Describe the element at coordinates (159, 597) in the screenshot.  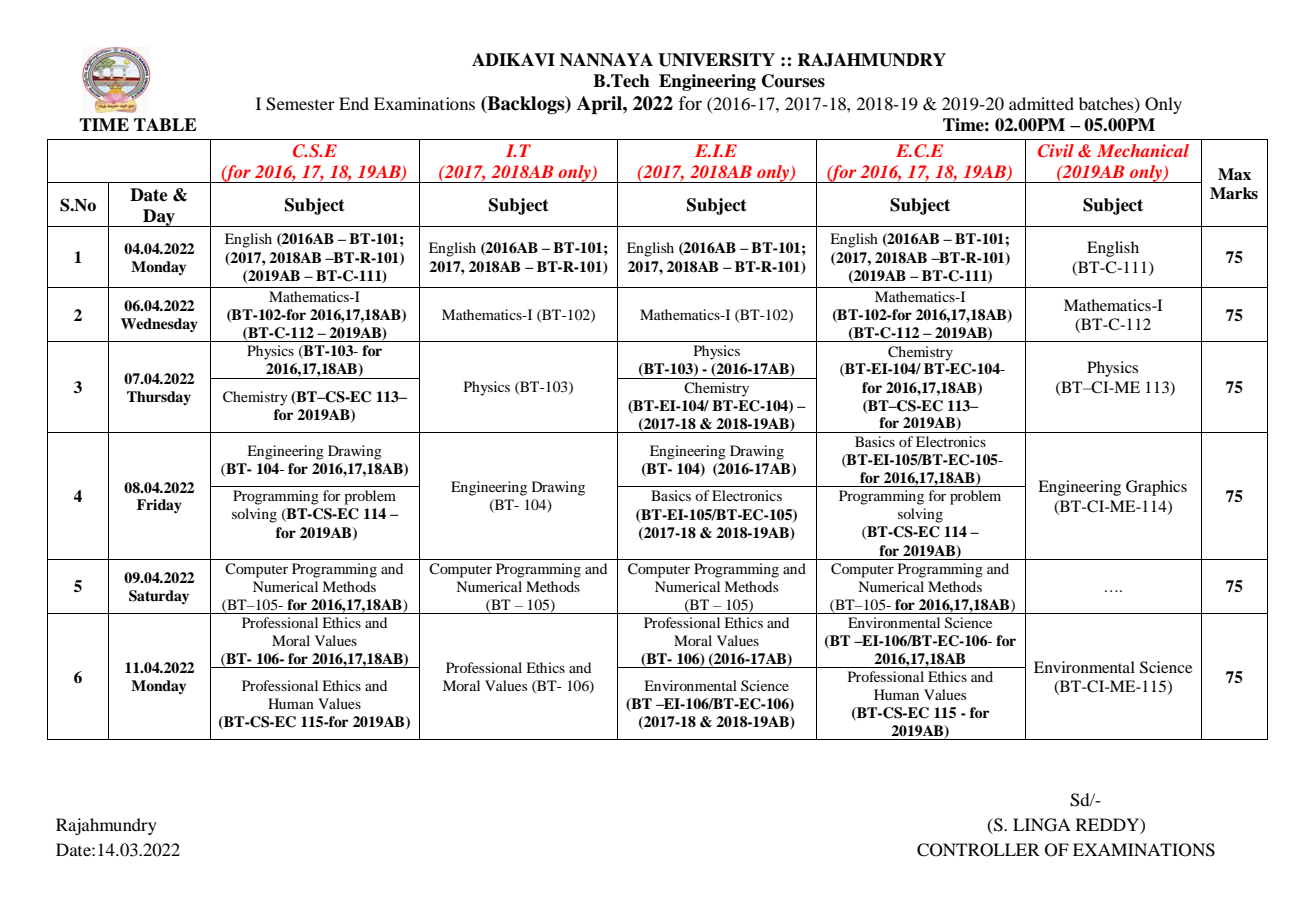
I see `Saturday` at that location.
